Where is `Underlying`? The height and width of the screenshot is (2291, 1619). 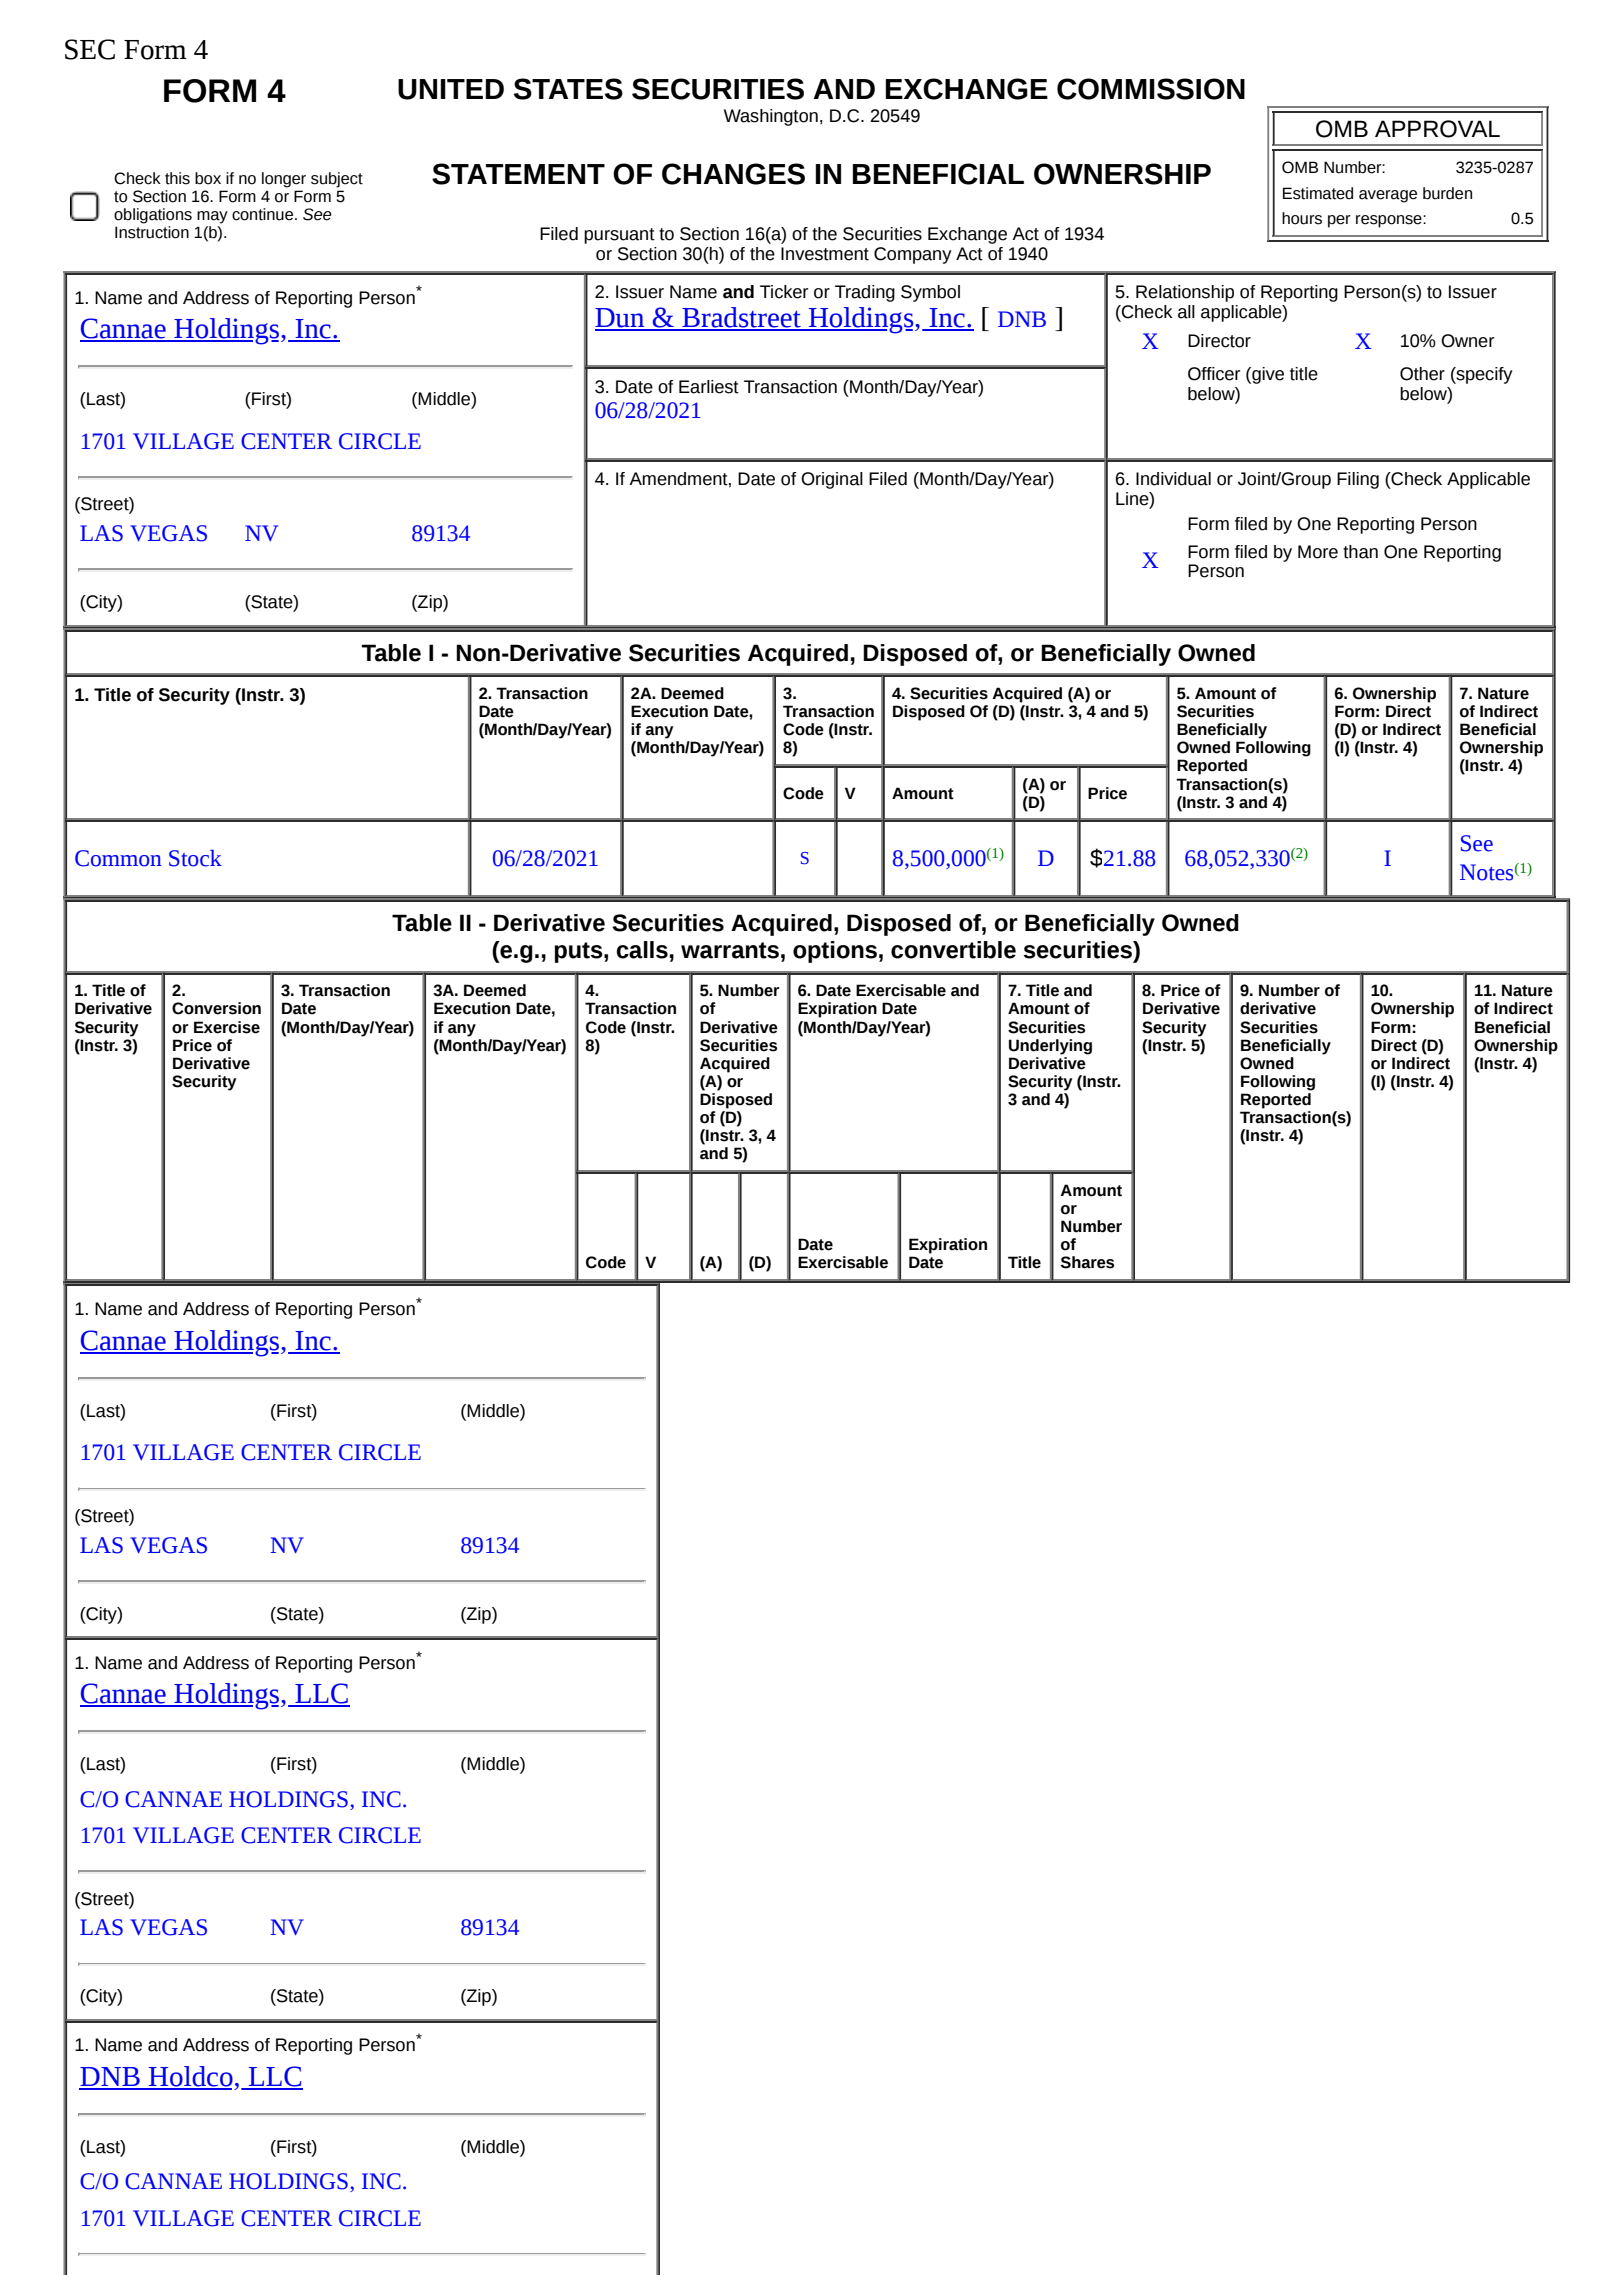
Underlying is located at coordinates (1050, 1047).
